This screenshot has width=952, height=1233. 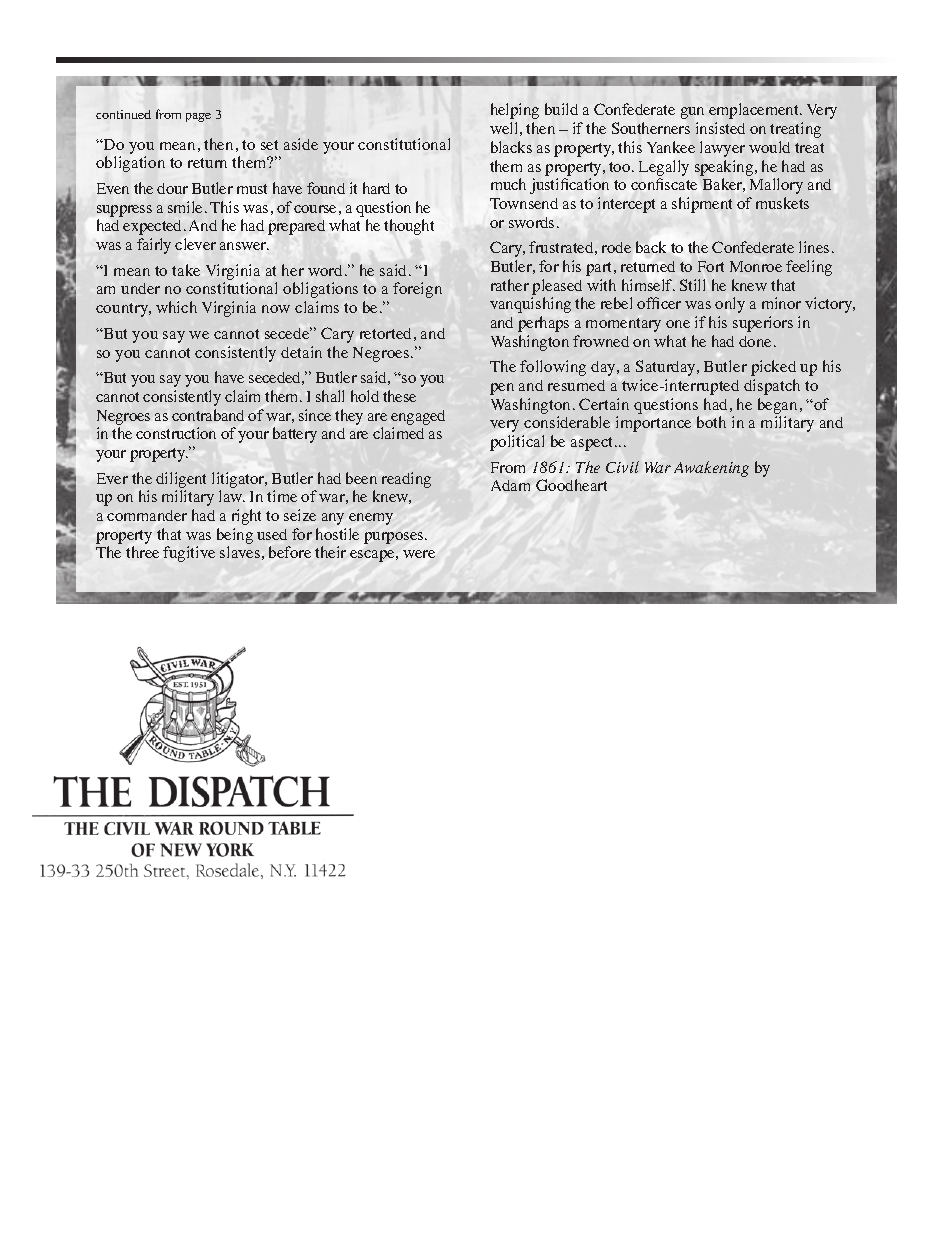 I want to click on being, so click(x=235, y=536).
